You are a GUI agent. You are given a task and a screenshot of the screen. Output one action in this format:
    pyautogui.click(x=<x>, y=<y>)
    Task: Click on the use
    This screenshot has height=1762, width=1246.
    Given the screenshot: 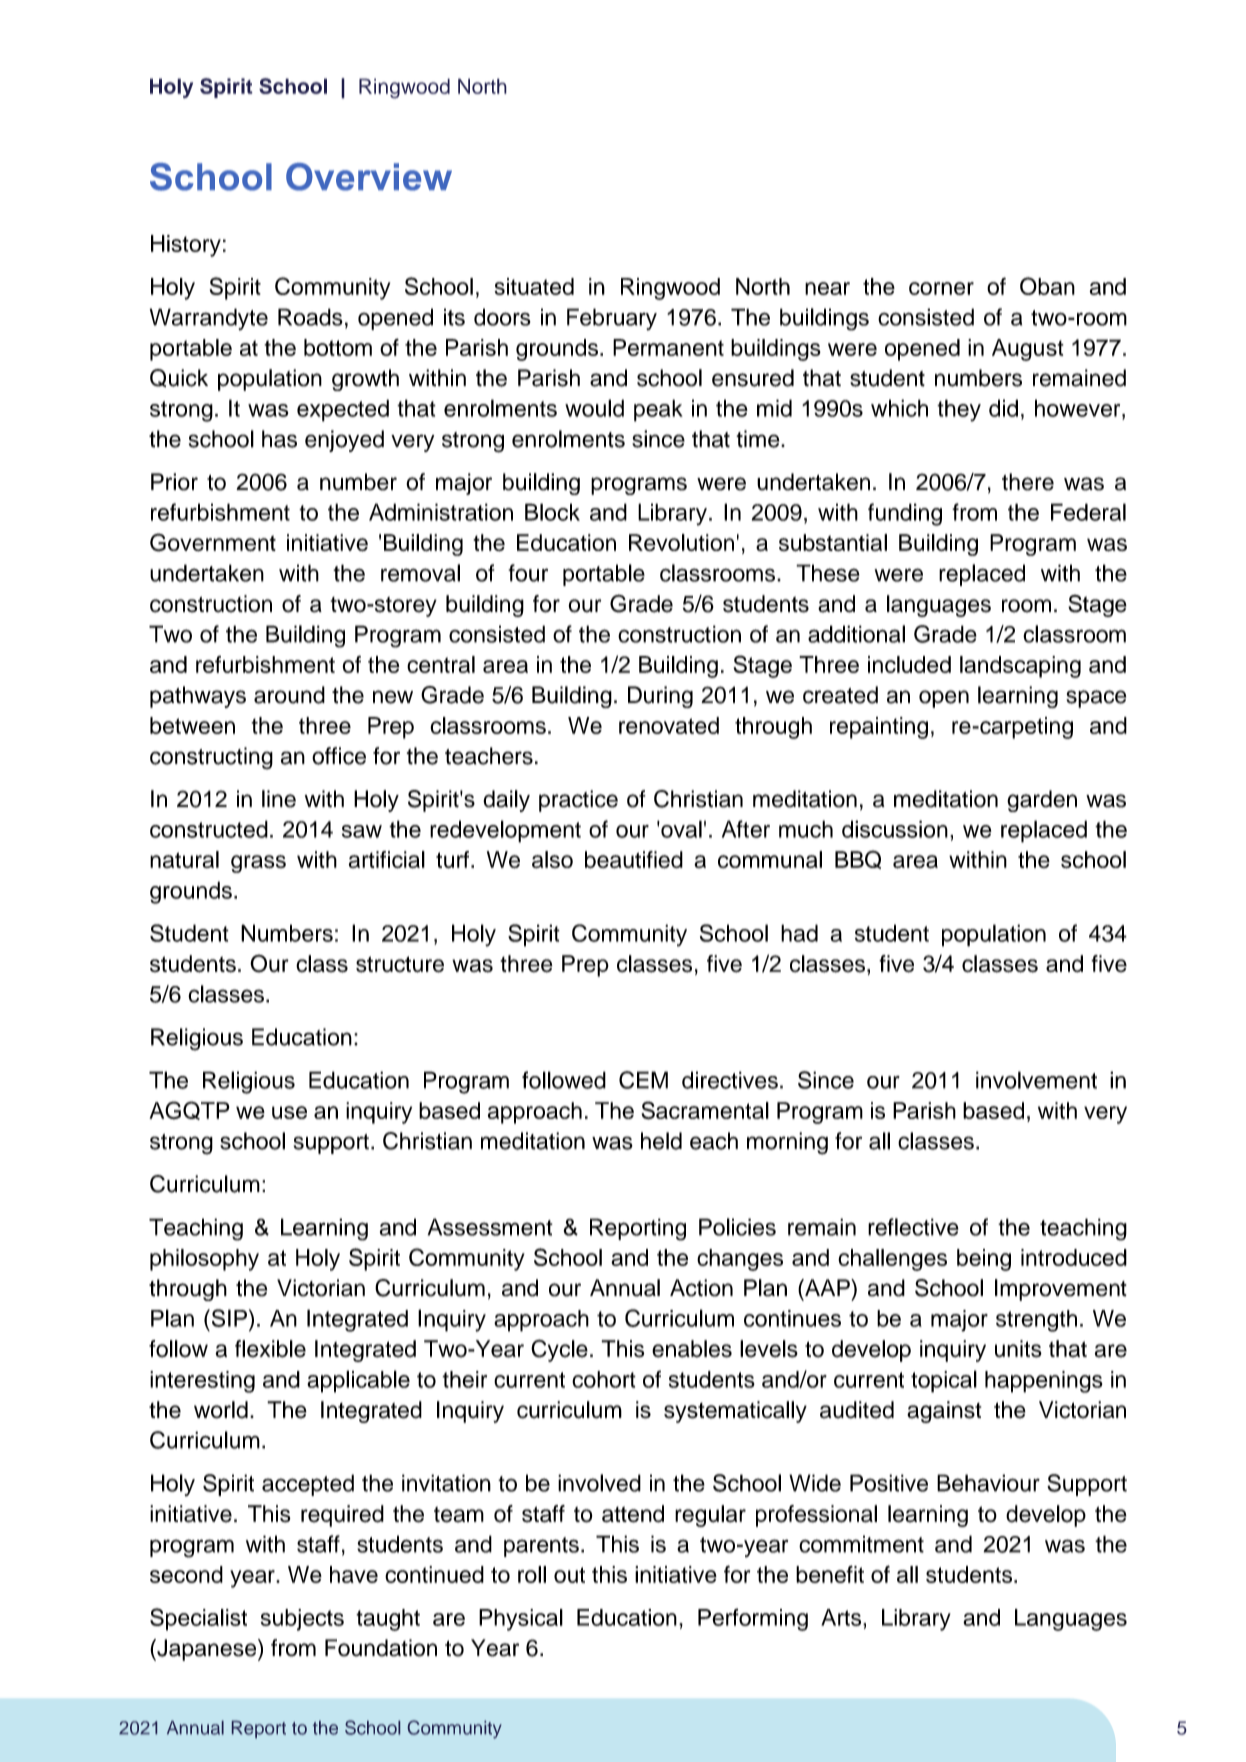 What is the action you would take?
    pyautogui.click(x=289, y=1112)
